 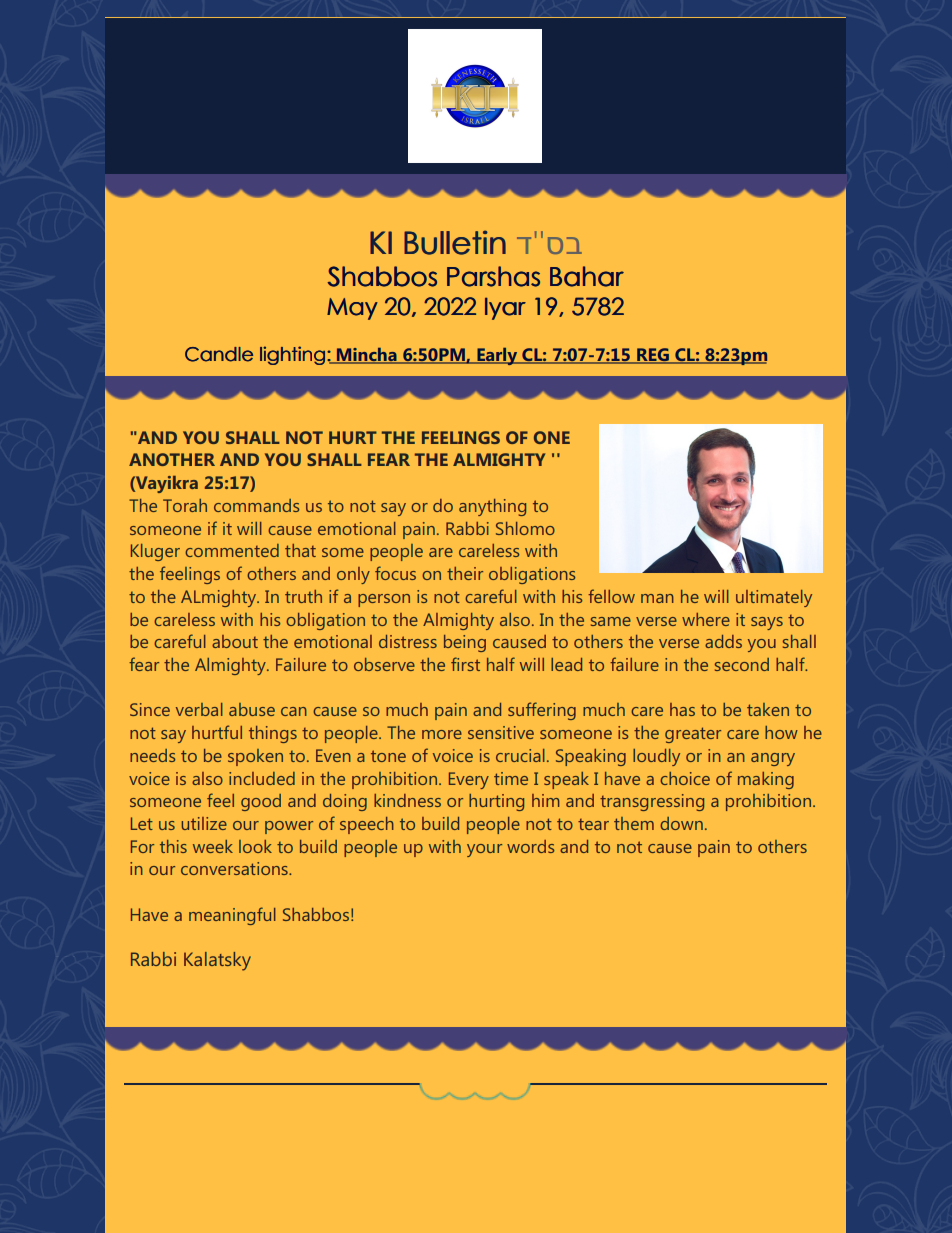 What do you see at coordinates (653, 356) in the screenshot?
I see `REG` at bounding box center [653, 356].
